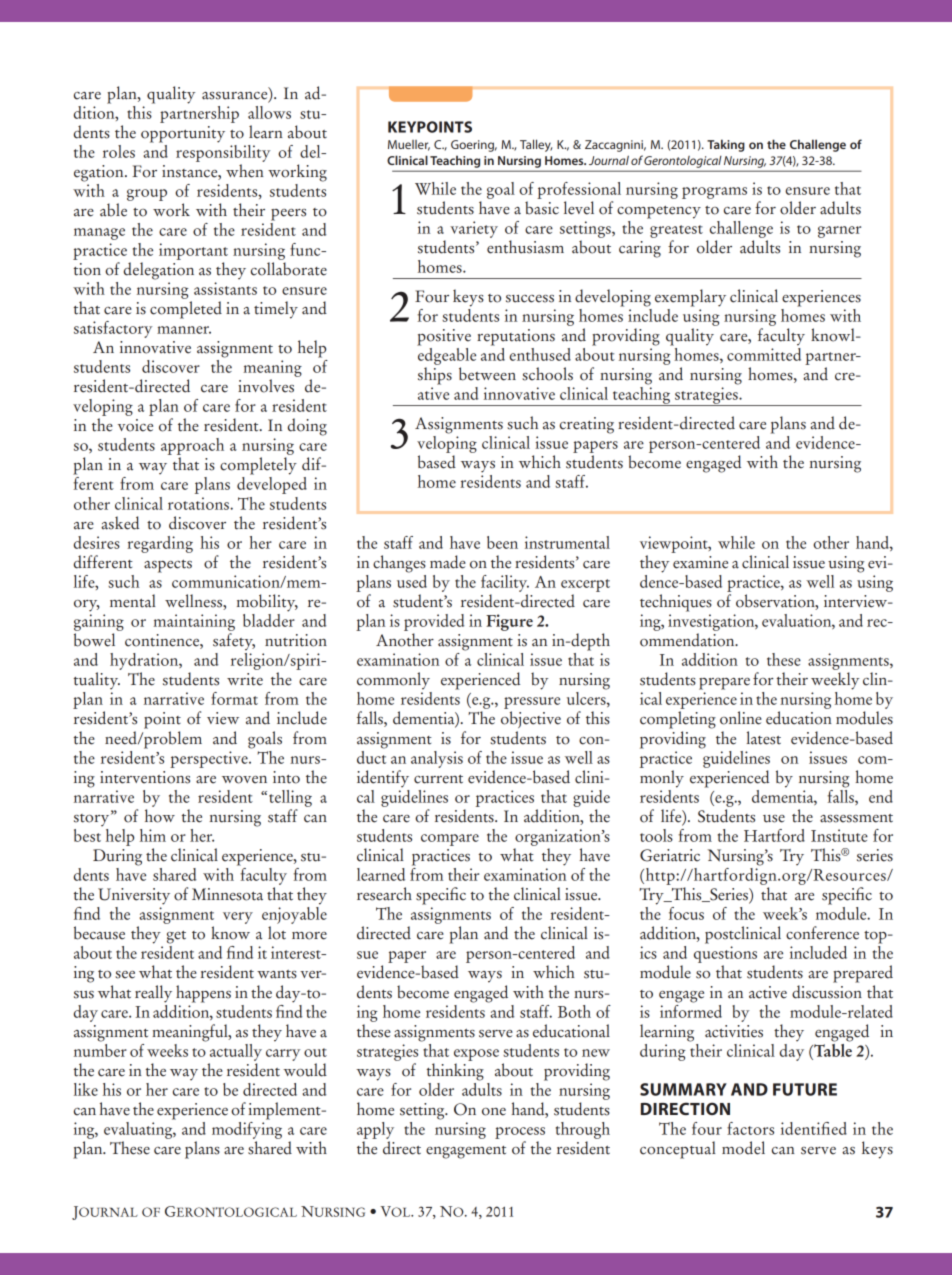 This screenshot has width=952, height=1275. Describe the element at coordinates (409, 145) in the screenshot. I see `Mueller` at that location.
